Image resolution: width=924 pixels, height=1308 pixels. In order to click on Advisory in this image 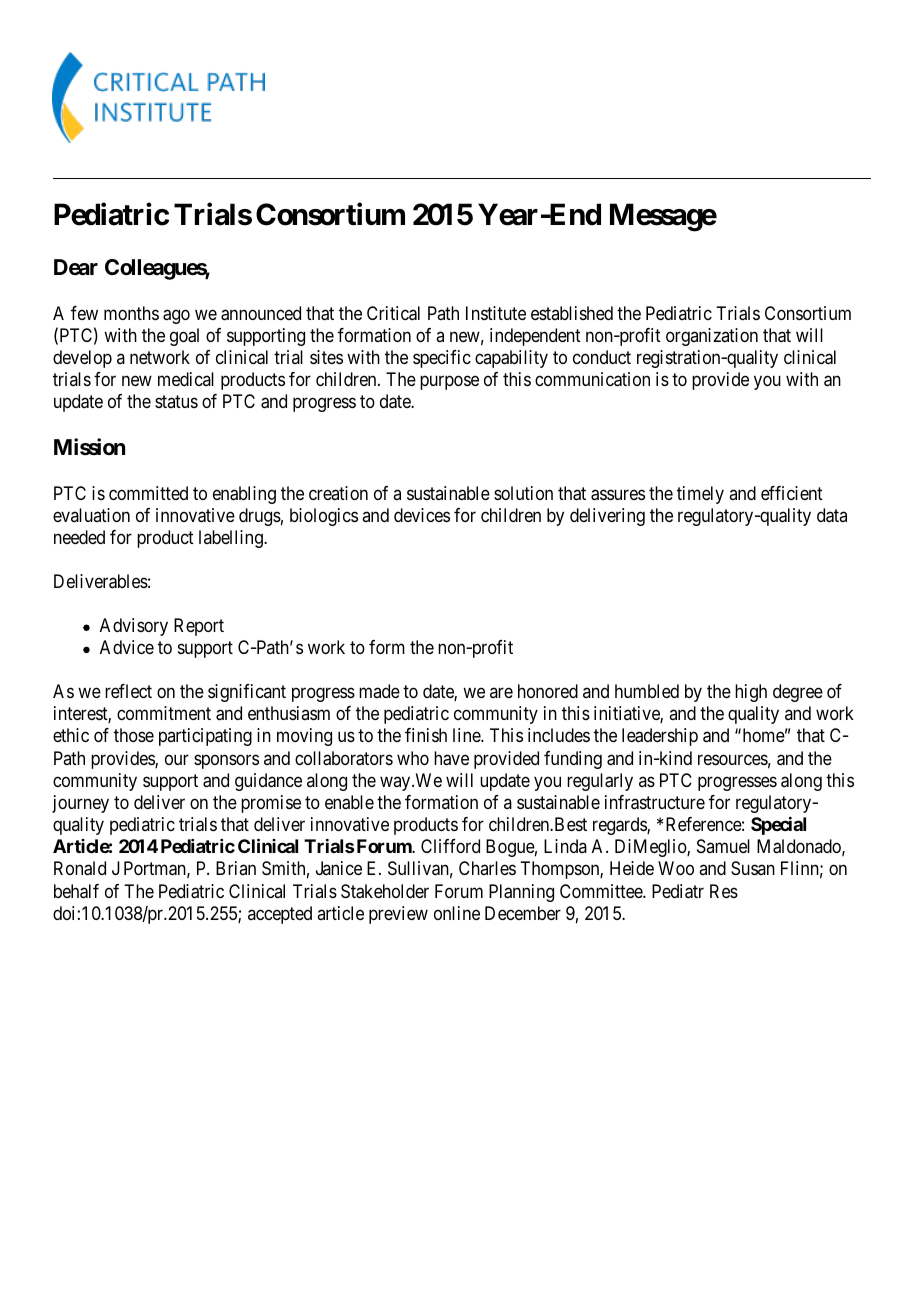, I will do `click(134, 627)`.
